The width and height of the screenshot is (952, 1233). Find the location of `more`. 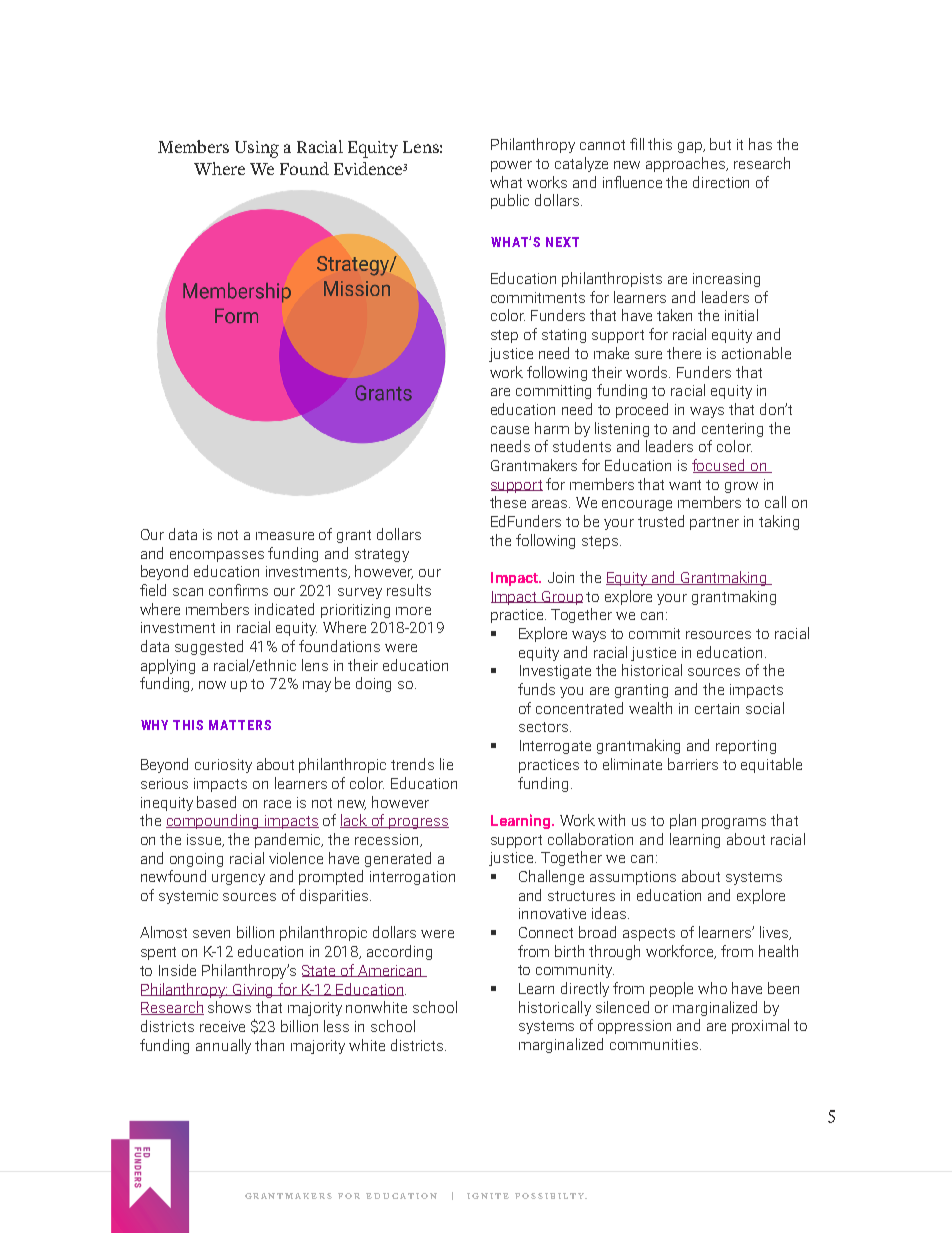

more is located at coordinates (413, 611).
